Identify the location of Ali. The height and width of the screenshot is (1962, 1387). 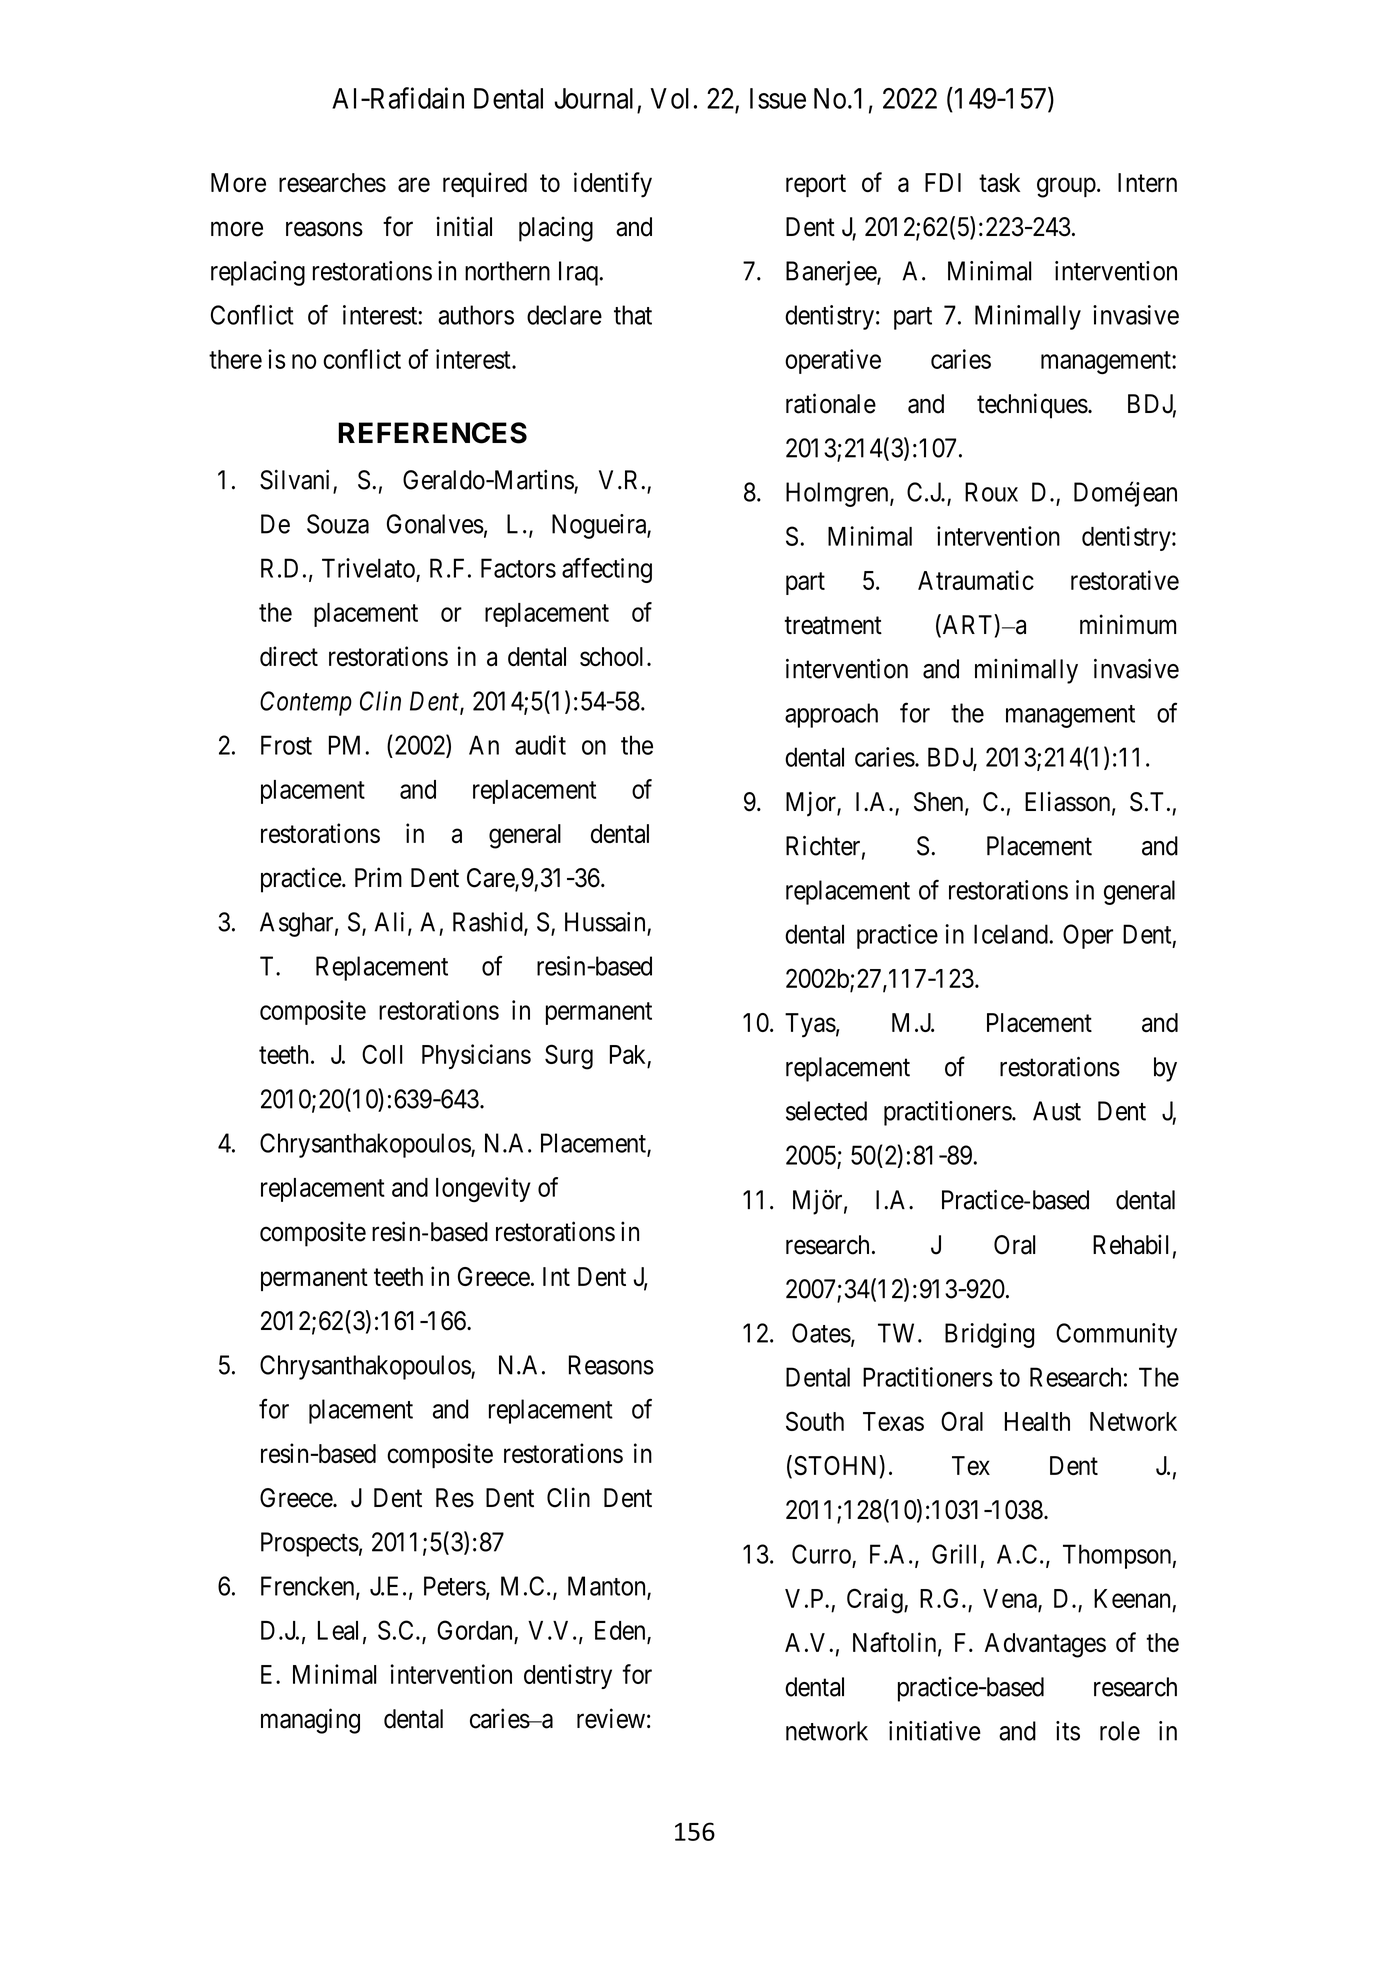
(389, 922).
